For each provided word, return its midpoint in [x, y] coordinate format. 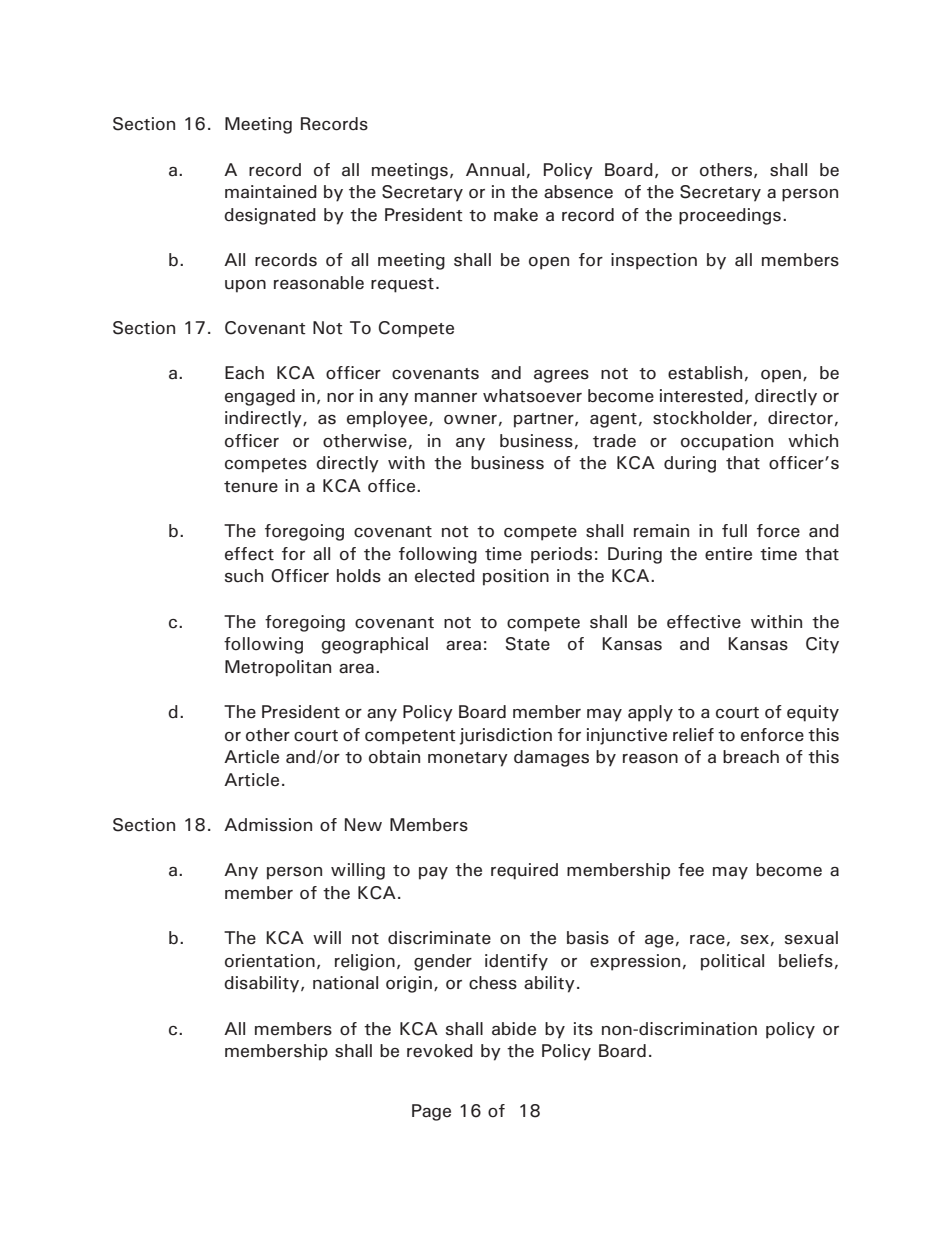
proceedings [730, 216]
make [516, 215]
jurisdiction [506, 736]
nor [340, 398]
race [707, 940]
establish [705, 373]
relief [693, 735]
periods [561, 555]
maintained [271, 192]
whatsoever [532, 396]
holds [359, 576]
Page [431, 1112]
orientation [270, 961]
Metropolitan [278, 668]
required [524, 871]
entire [728, 554]
